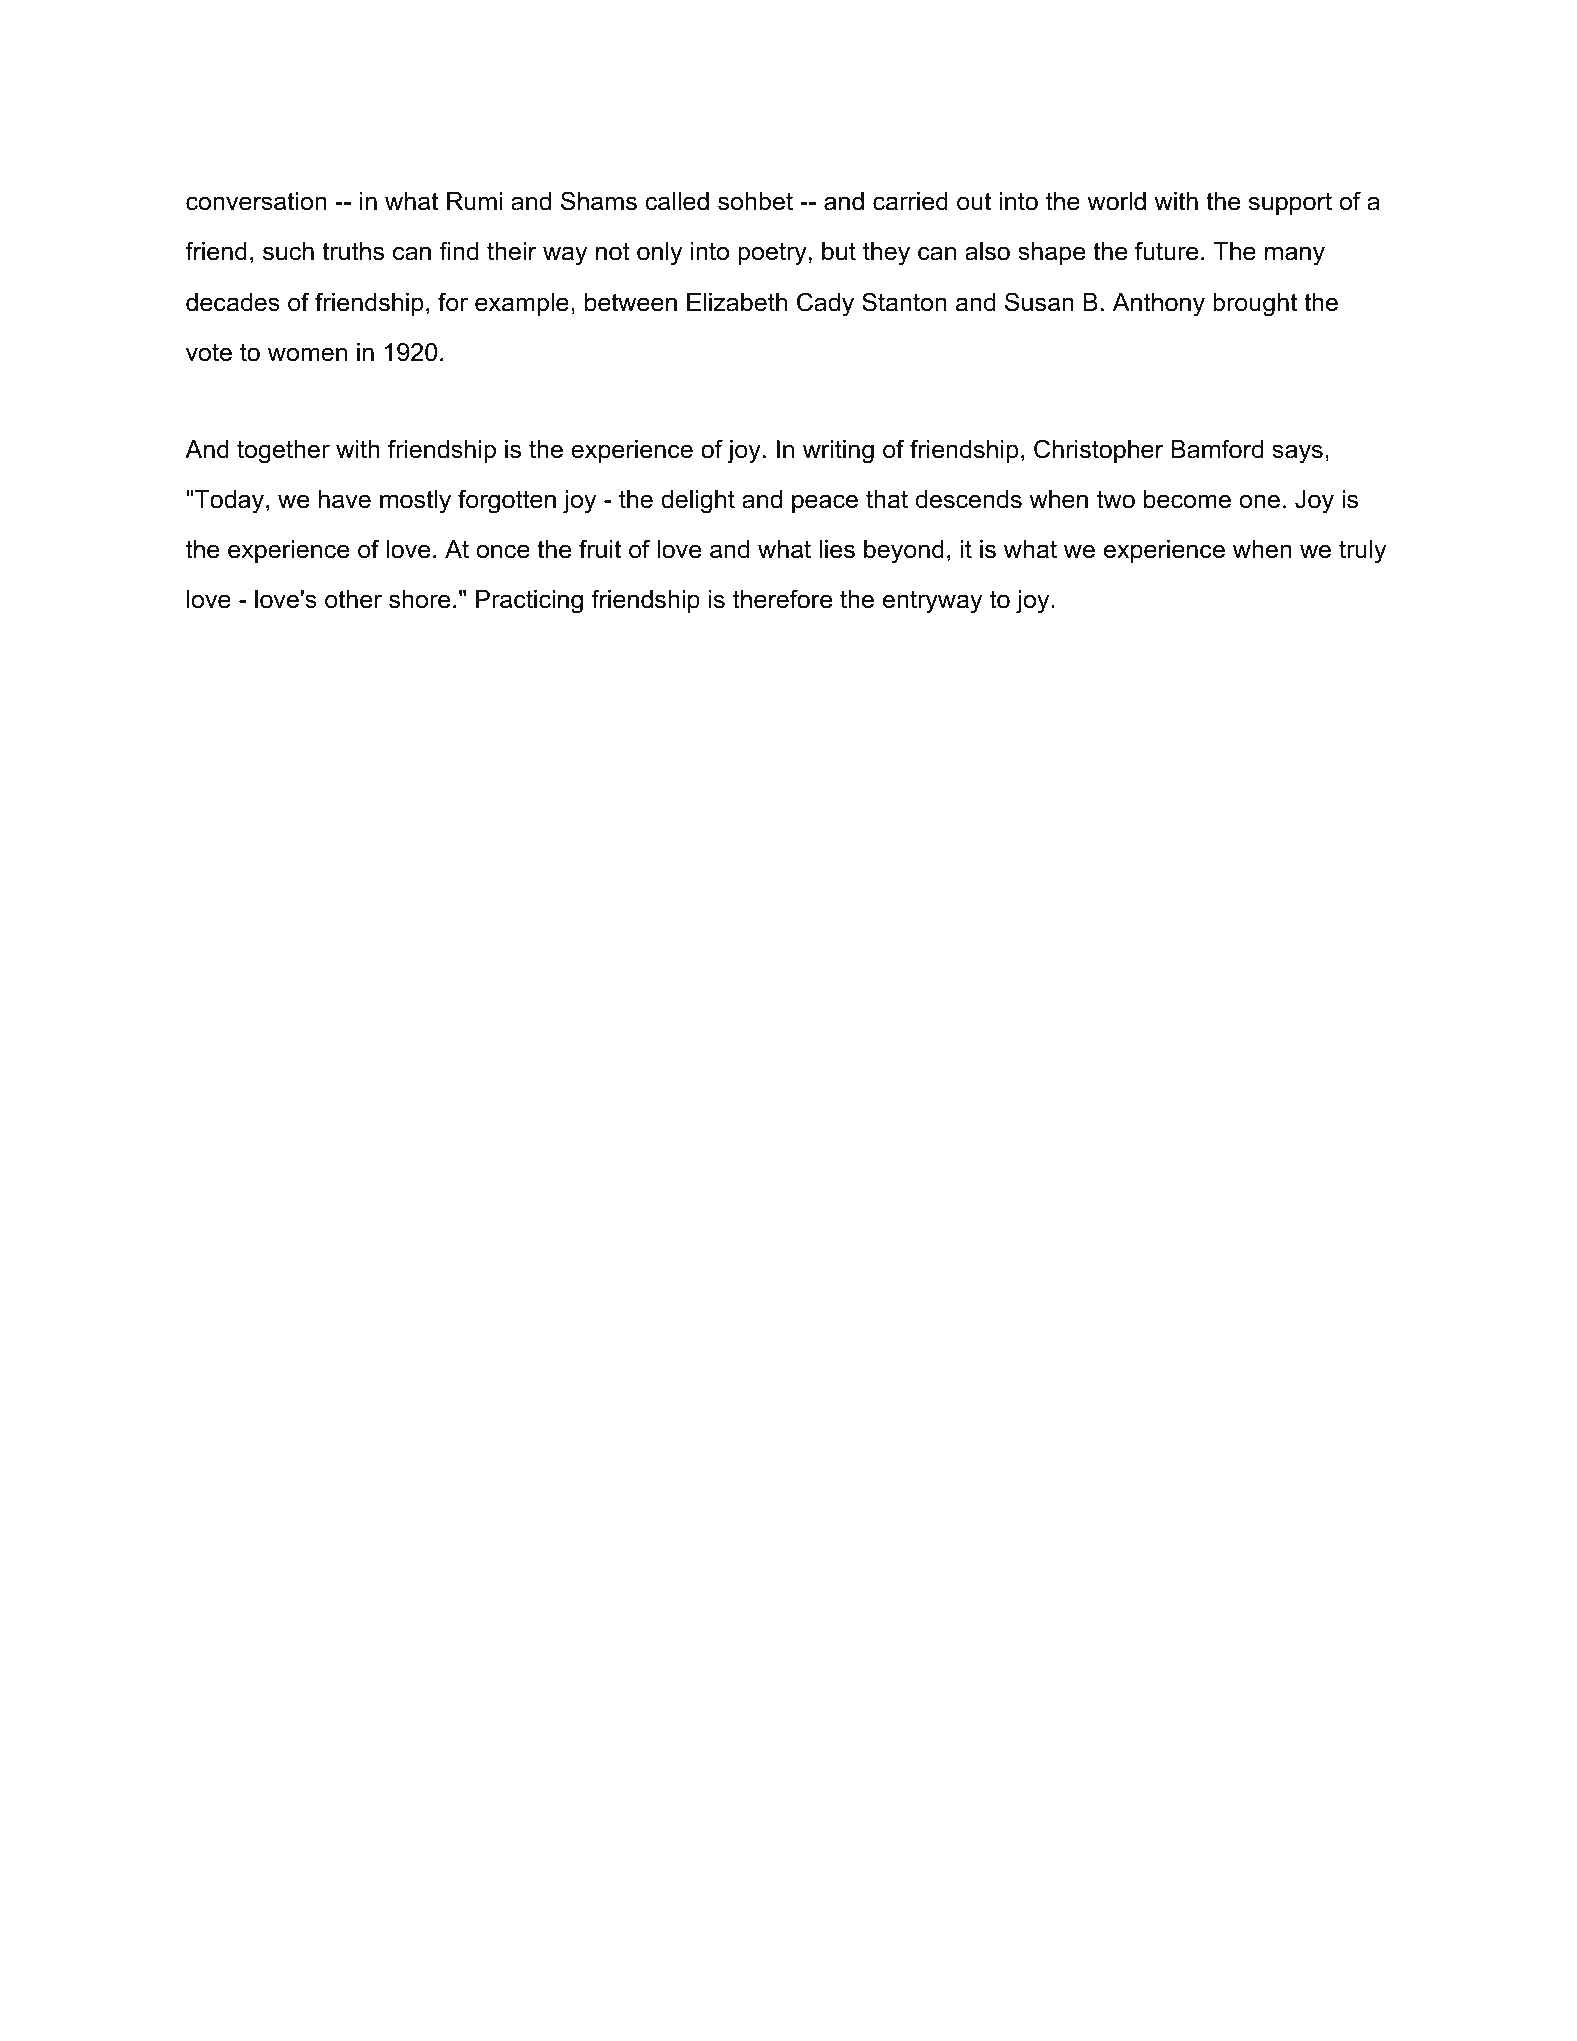 This screenshot has width=1577, height=2041. Describe the element at coordinates (677, 201) in the screenshot. I see `called` at that location.
